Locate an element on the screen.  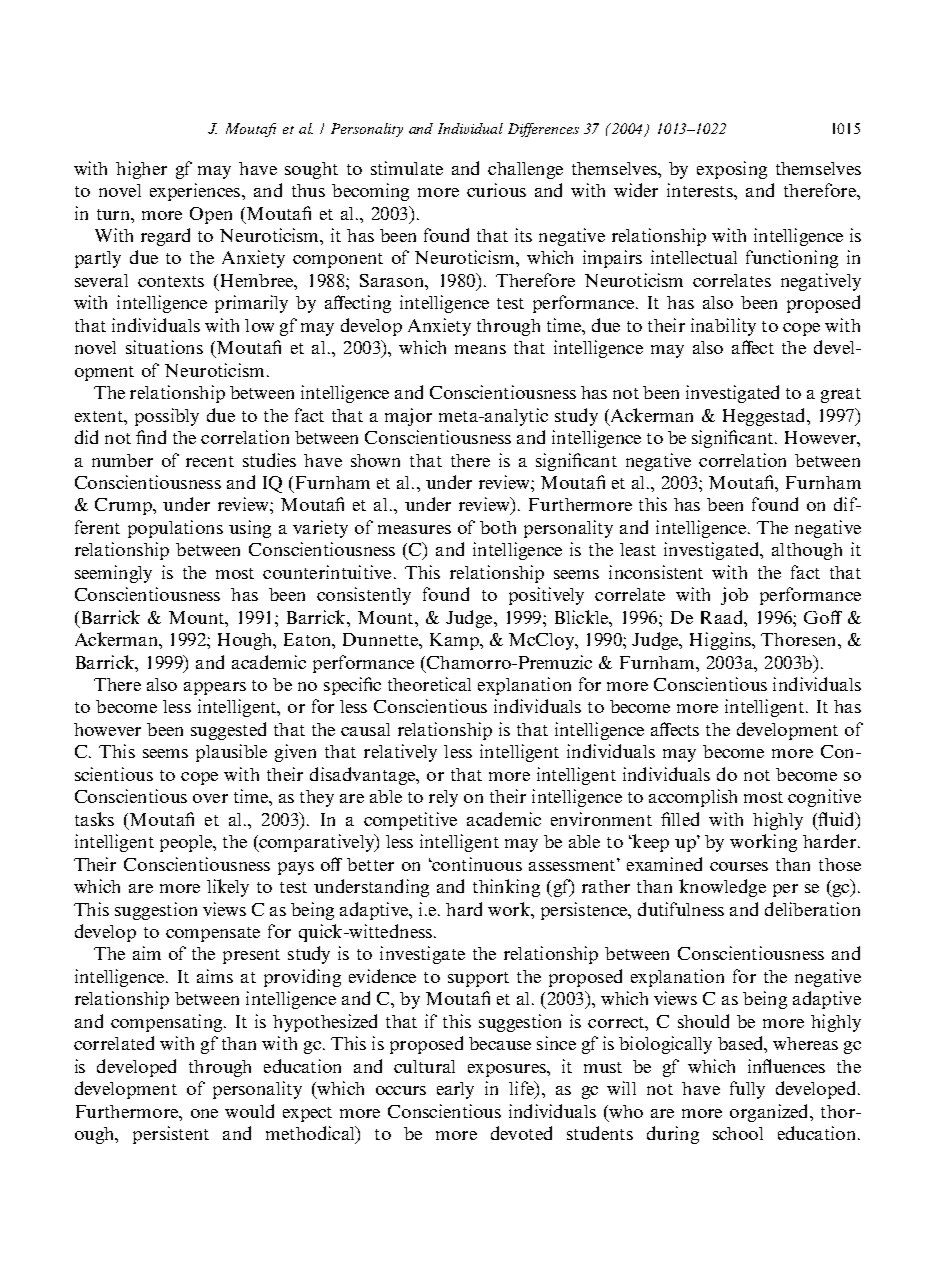
would is located at coordinates (249, 1111).
